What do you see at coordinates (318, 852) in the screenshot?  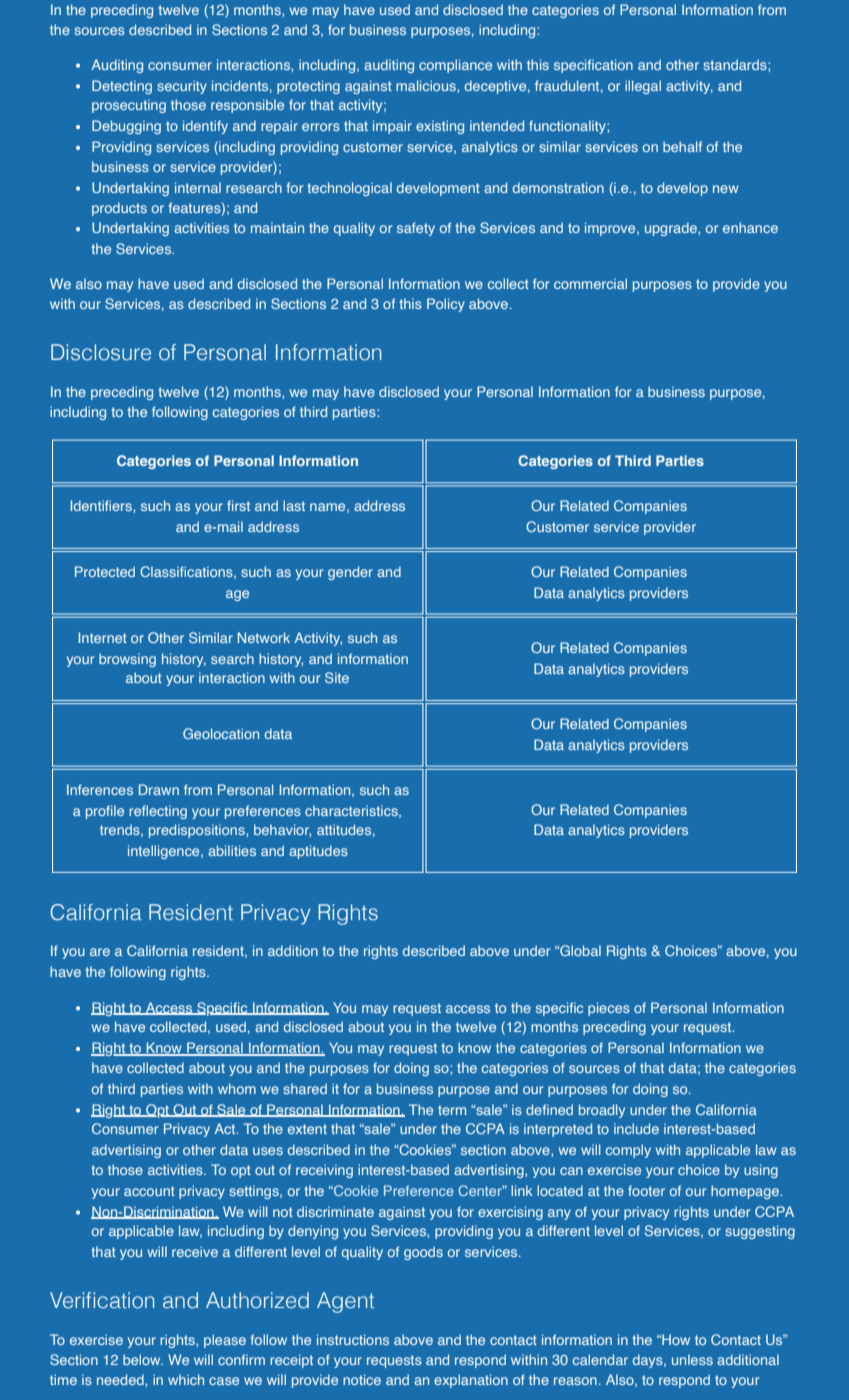 I see `aptitudes` at bounding box center [318, 852].
